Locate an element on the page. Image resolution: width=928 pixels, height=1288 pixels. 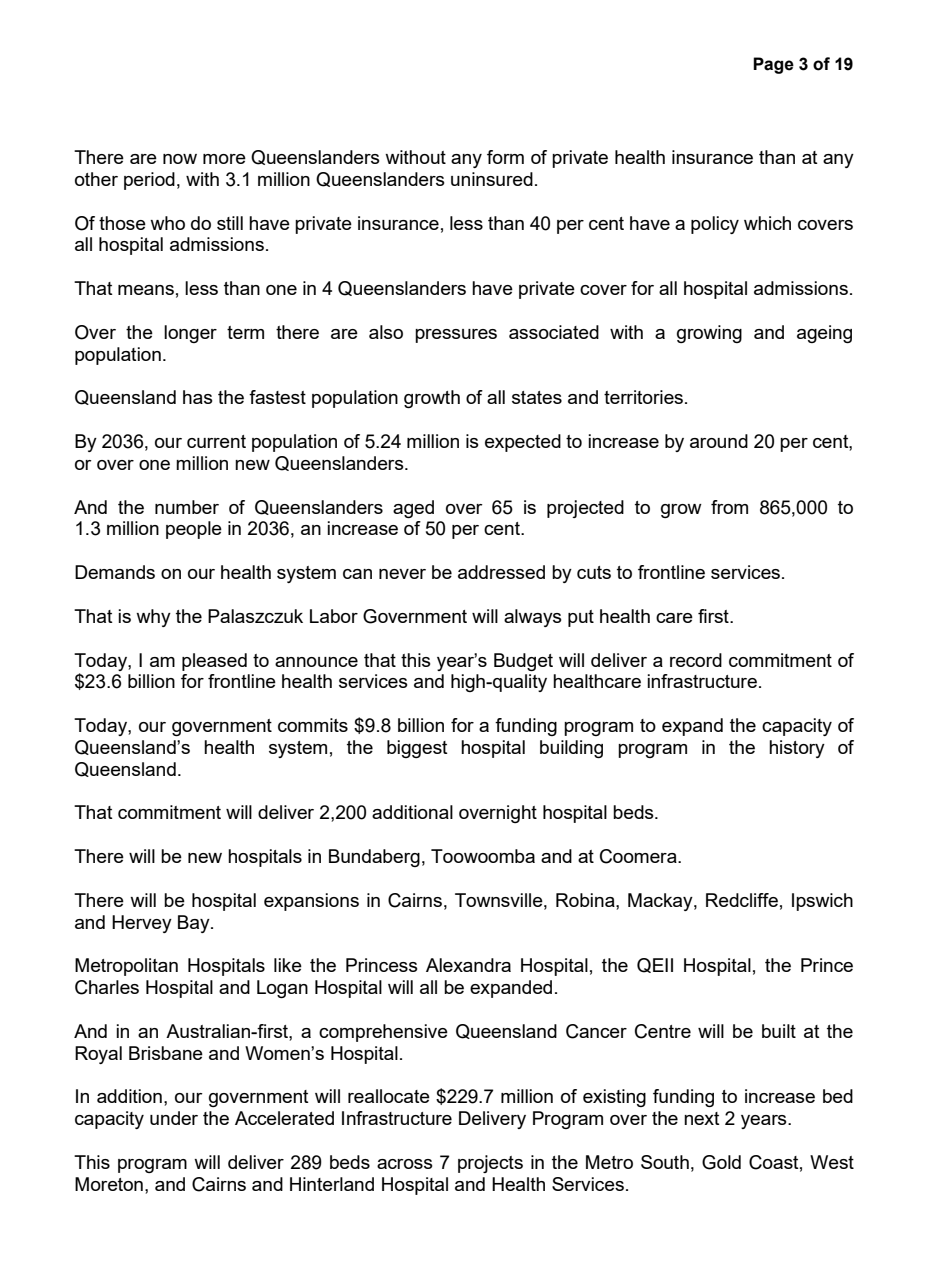
Alexandra is located at coordinates (468, 965).
